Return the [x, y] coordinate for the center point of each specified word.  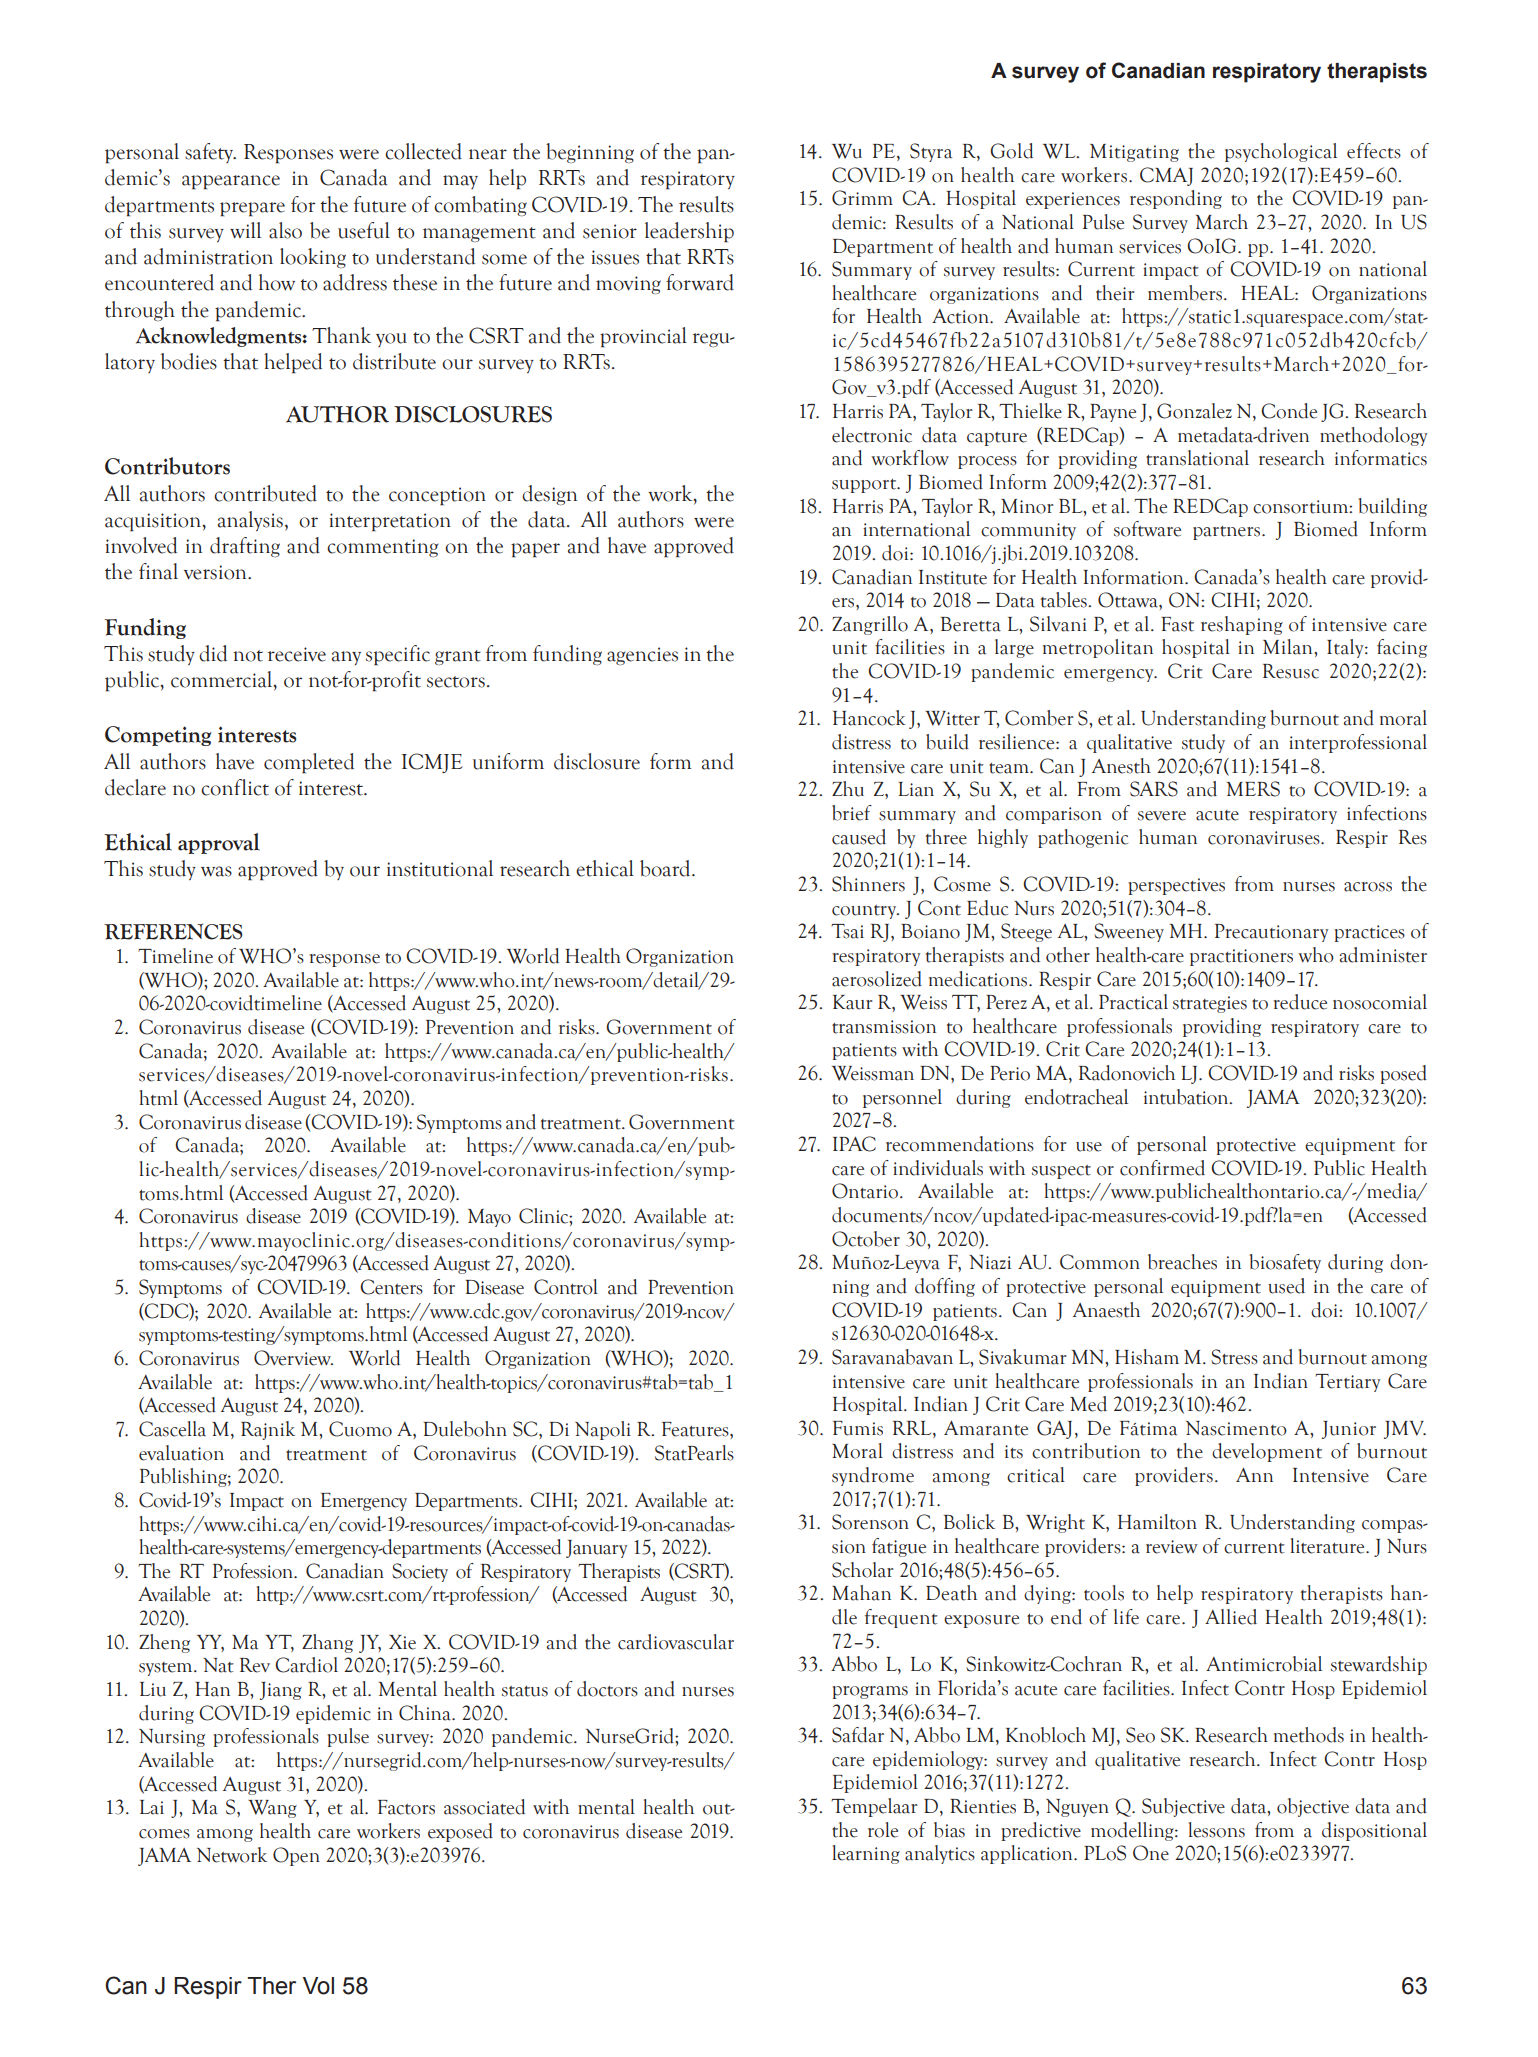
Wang [272, 1809]
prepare [252, 209]
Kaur [853, 1002]
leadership [689, 232]
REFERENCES [173, 931]
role [883, 1830]
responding [1176, 199]
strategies [1210, 1004]
